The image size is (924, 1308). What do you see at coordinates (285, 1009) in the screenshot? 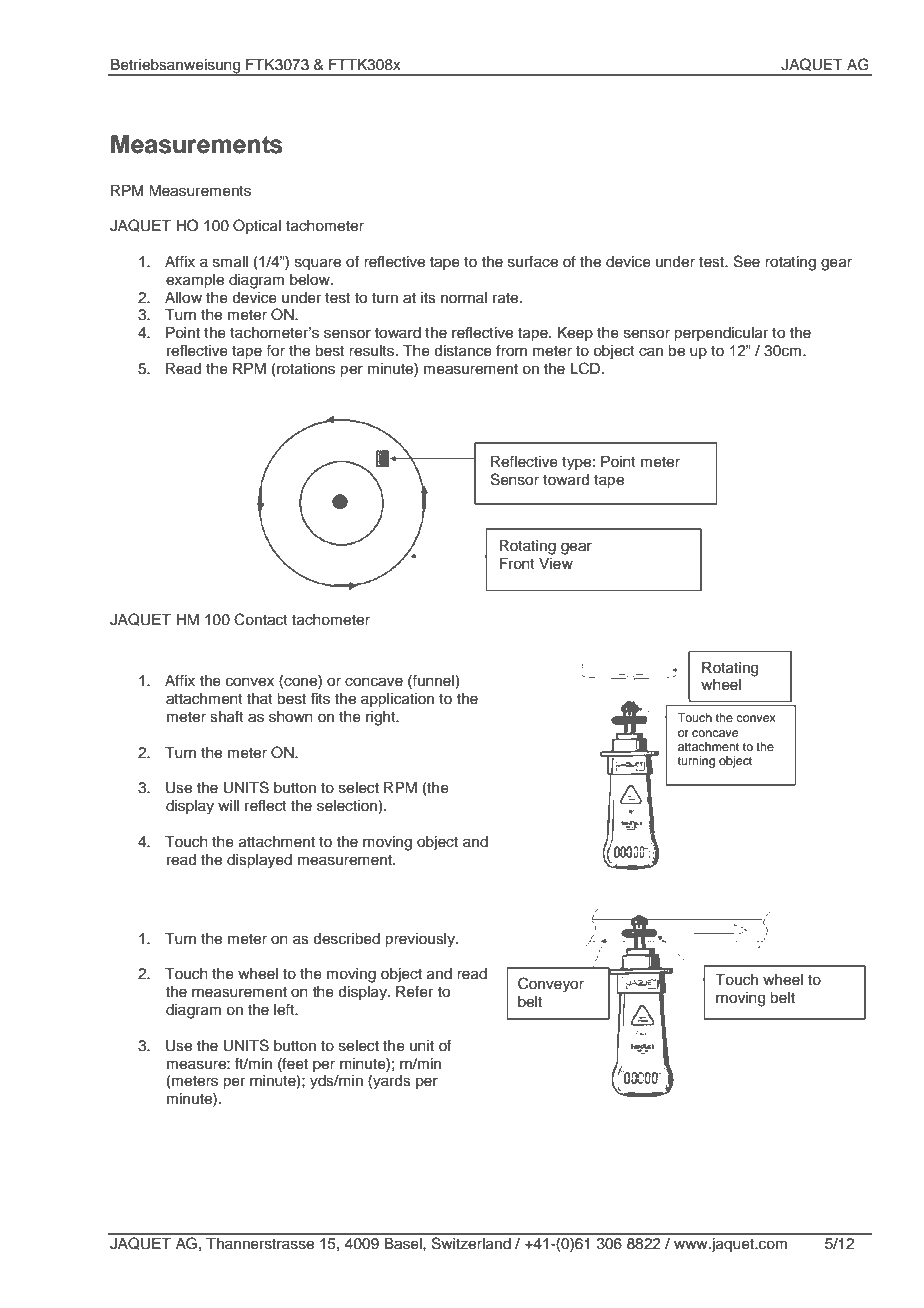
I see `left` at bounding box center [285, 1009].
